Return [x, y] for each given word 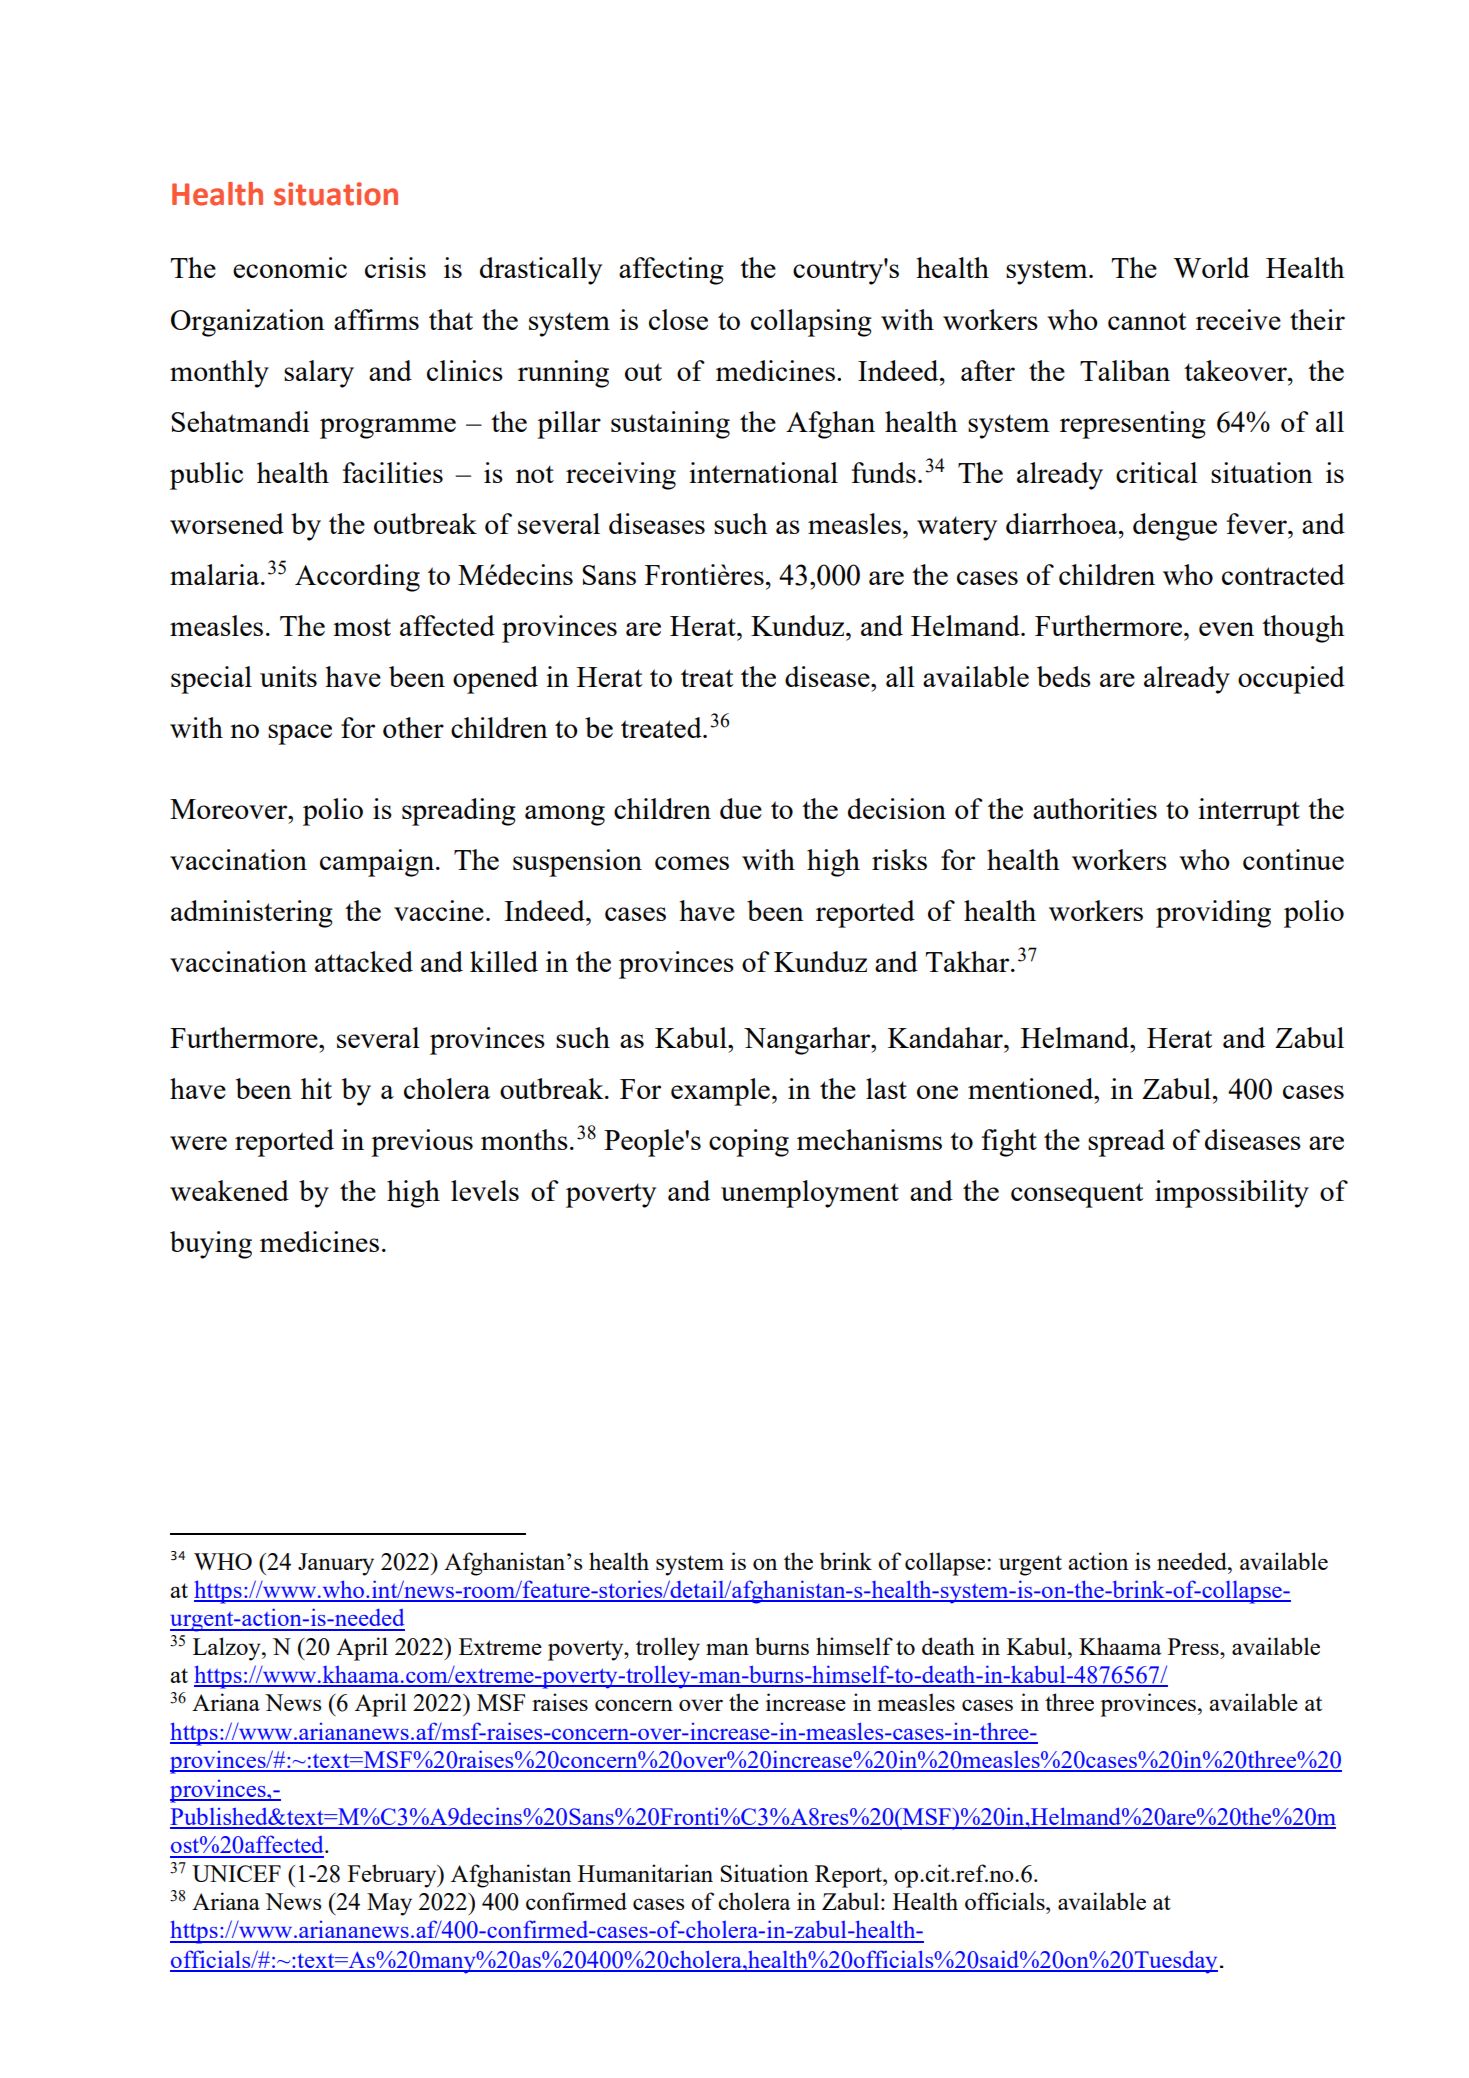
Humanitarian [645, 1873]
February [393, 1876]
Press [1194, 1646]
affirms [376, 319]
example [720, 1092]
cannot [1147, 321]
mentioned [1032, 1088]
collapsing [811, 323]
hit [316, 1088]
